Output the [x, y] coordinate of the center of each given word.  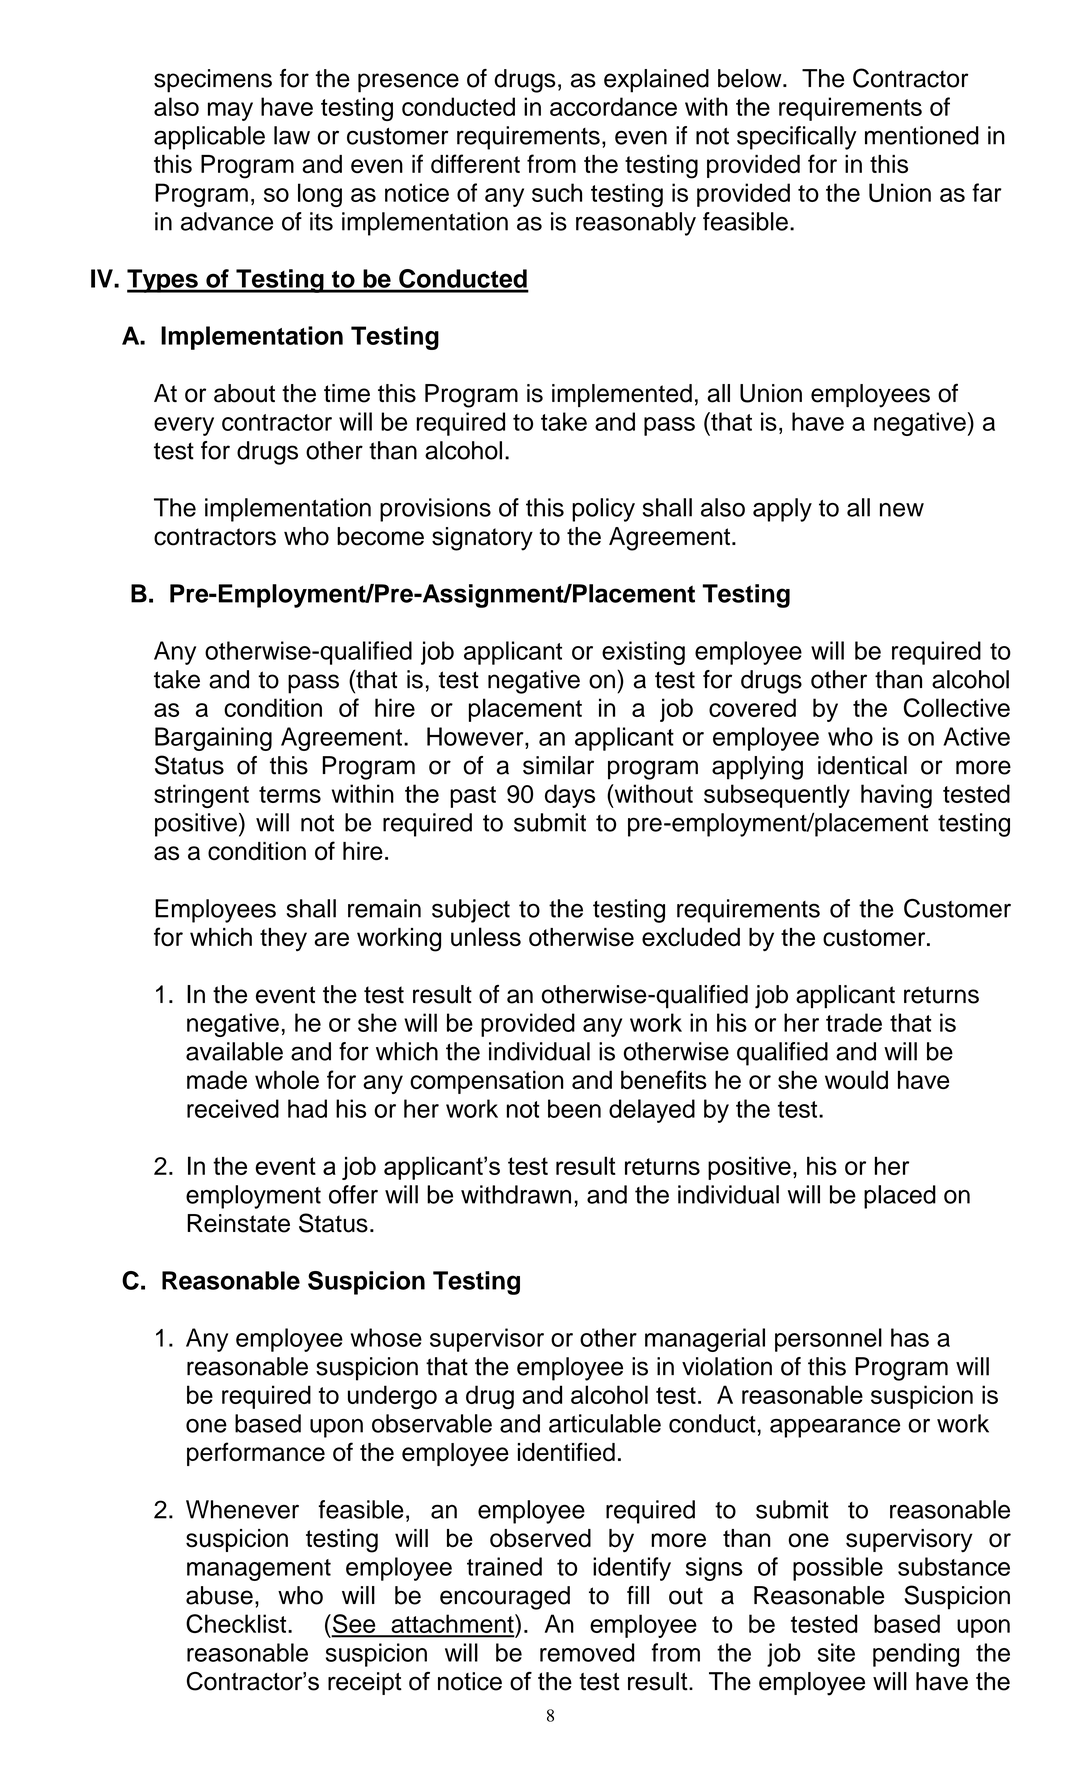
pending [916, 1655]
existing [643, 653]
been [574, 1108]
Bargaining [213, 739]
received [233, 1108]
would [856, 1079]
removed [587, 1652]
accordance [613, 106]
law [292, 135]
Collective [957, 707]
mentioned [922, 135]
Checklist [237, 1623]
